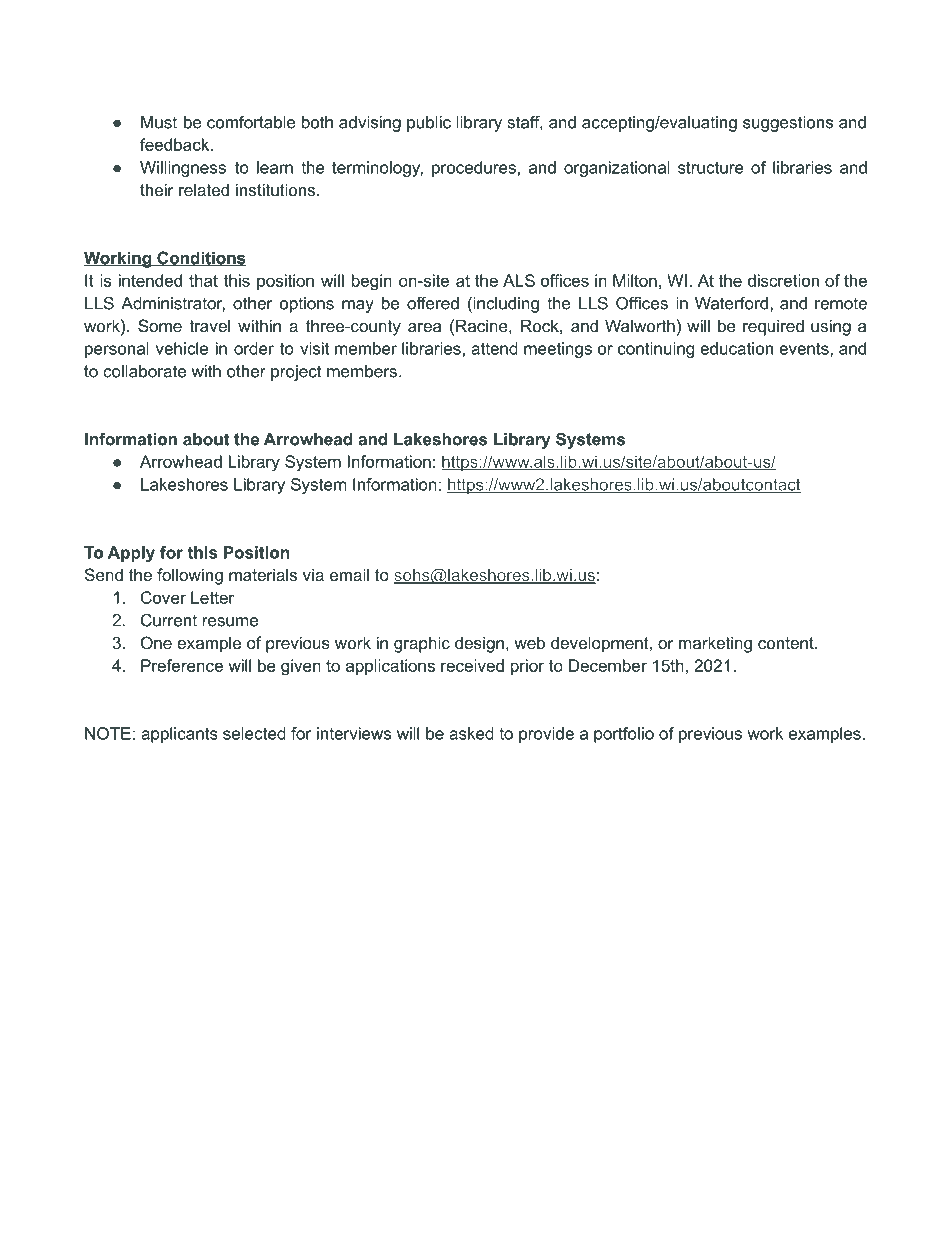 This document has height=1233, width=952. Describe the element at coordinates (429, 124) in the document. I see `public` at that location.
